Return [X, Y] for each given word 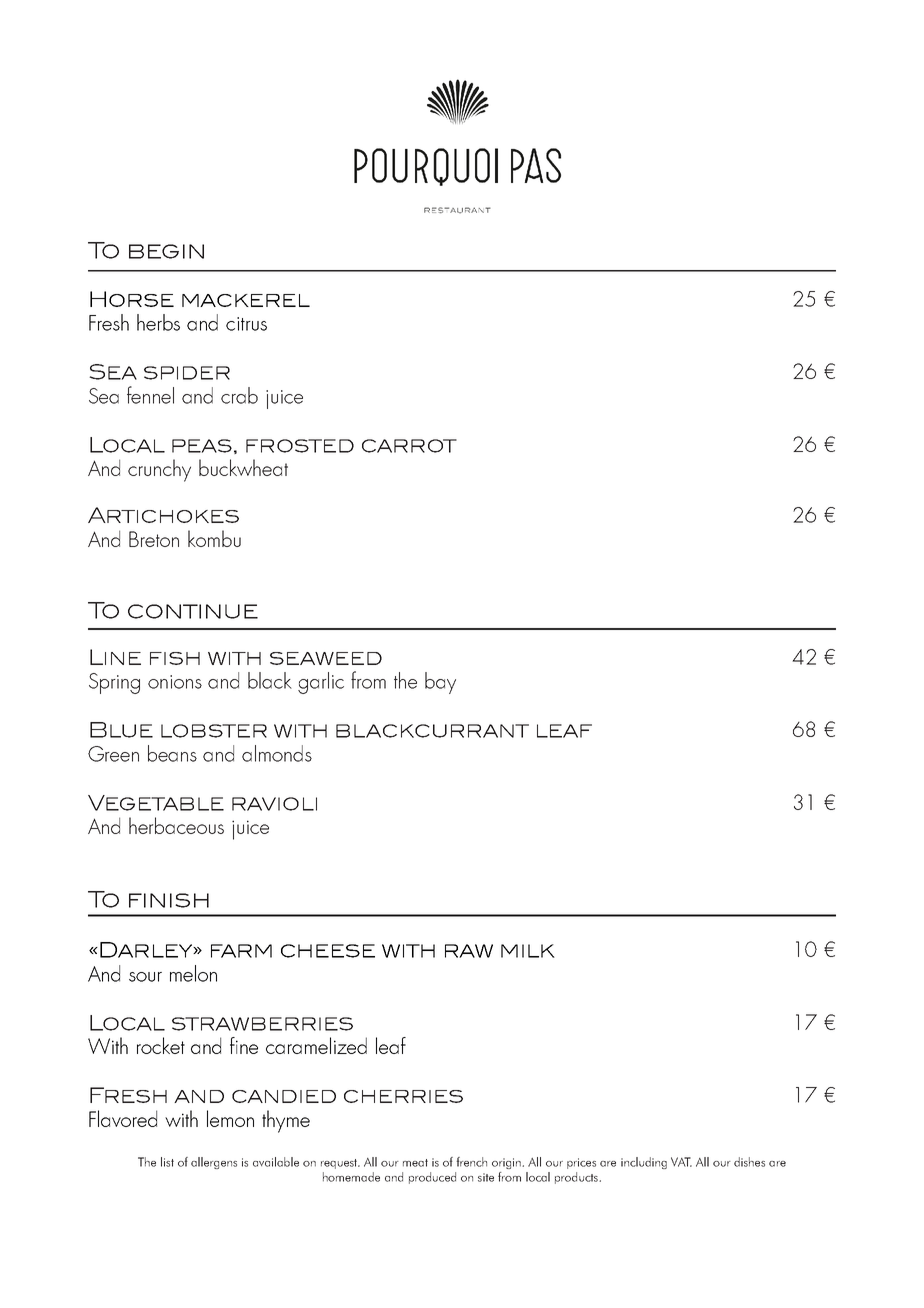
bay [440, 683]
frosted [300, 446]
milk [528, 951]
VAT [681, 1162]
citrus [246, 324]
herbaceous [176, 825]
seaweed [326, 658]
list [167, 1162]
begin [166, 251]
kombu [214, 538]
